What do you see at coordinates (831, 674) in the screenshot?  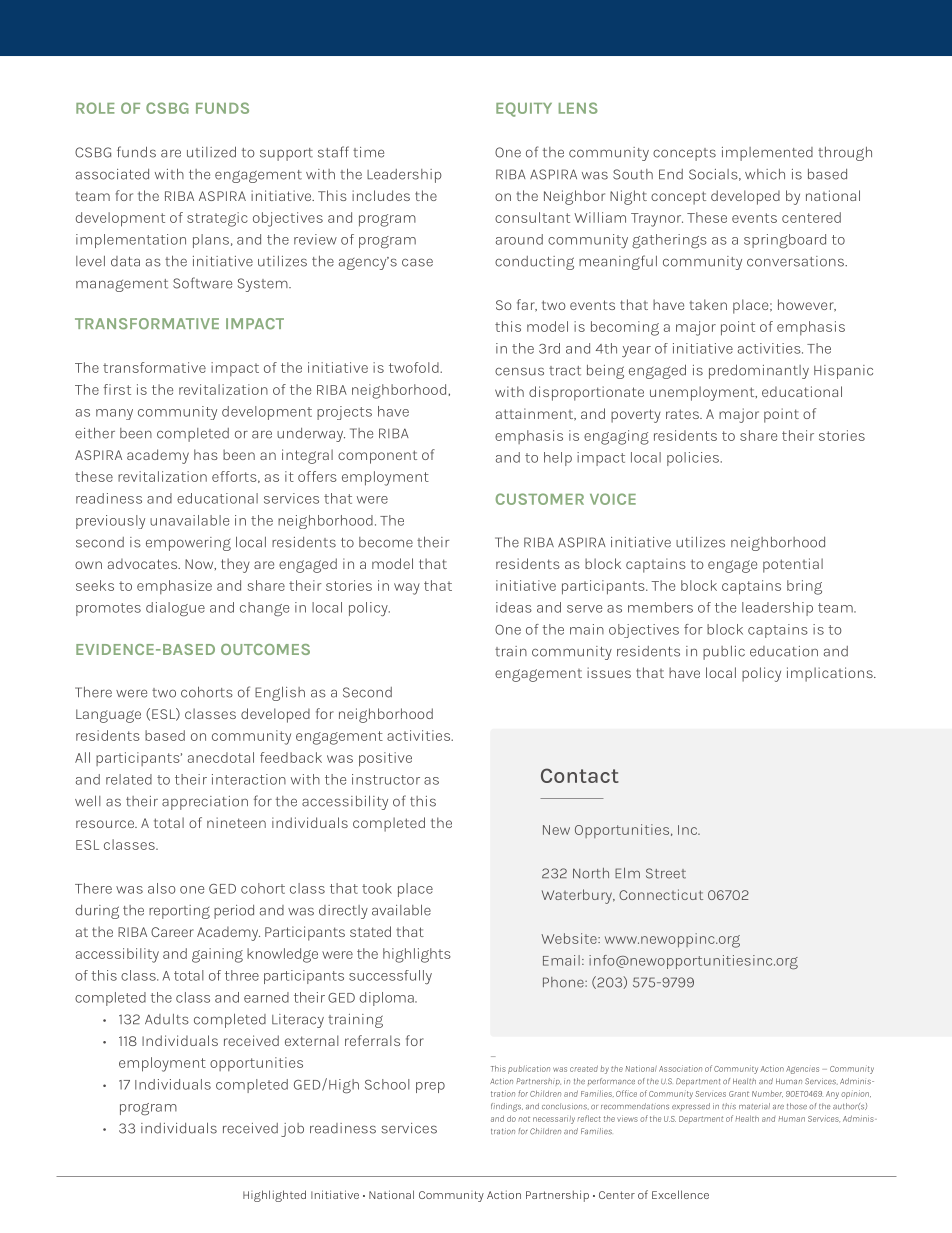 I see `implications` at bounding box center [831, 674].
